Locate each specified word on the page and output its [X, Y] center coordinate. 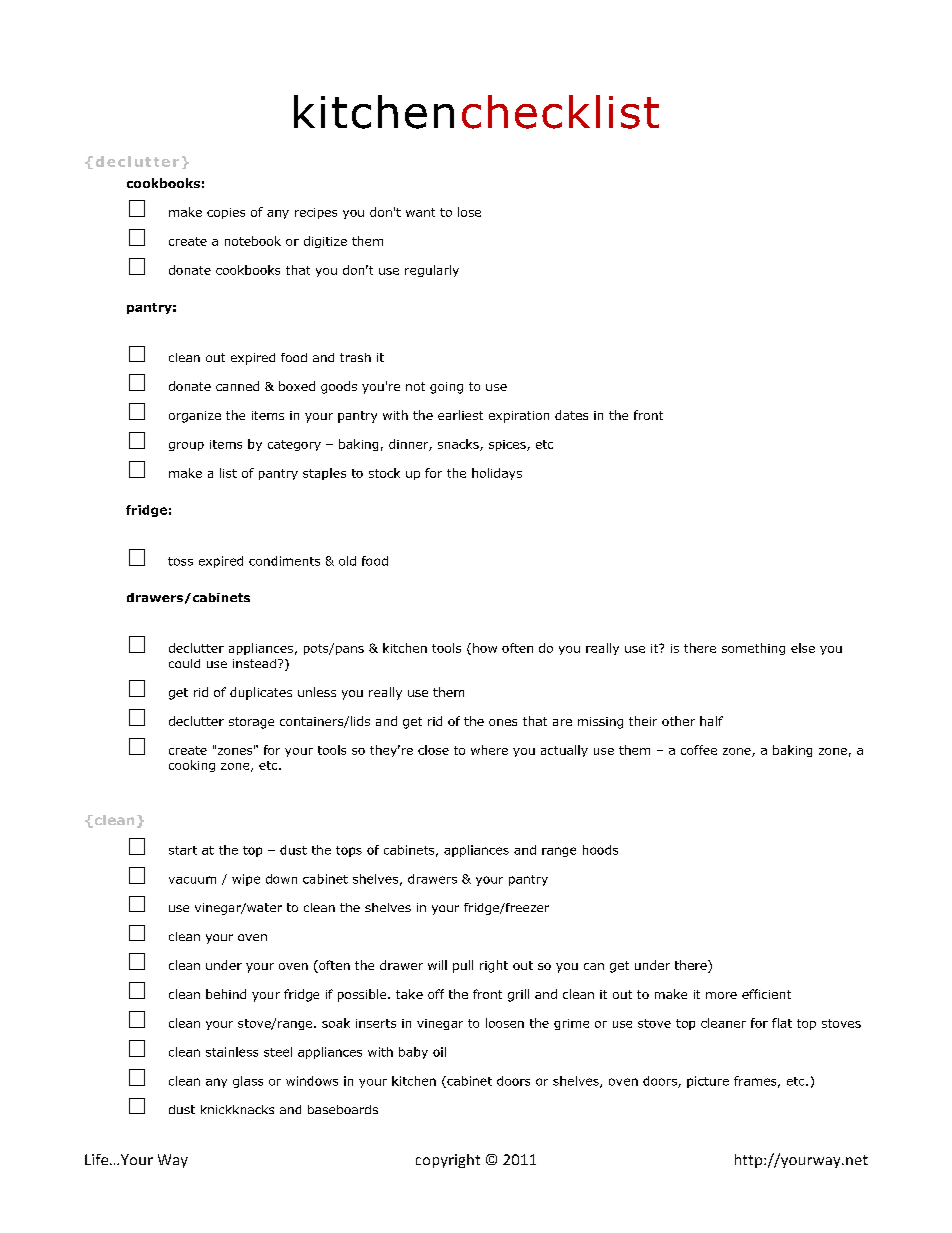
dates [571, 415]
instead [256, 663]
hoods [600, 850]
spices [508, 445]
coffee [699, 750]
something [753, 649]
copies [226, 213]
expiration [519, 417]
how [485, 648]
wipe [246, 880]
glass [248, 1082]
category [294, 445]
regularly [432, 271]
